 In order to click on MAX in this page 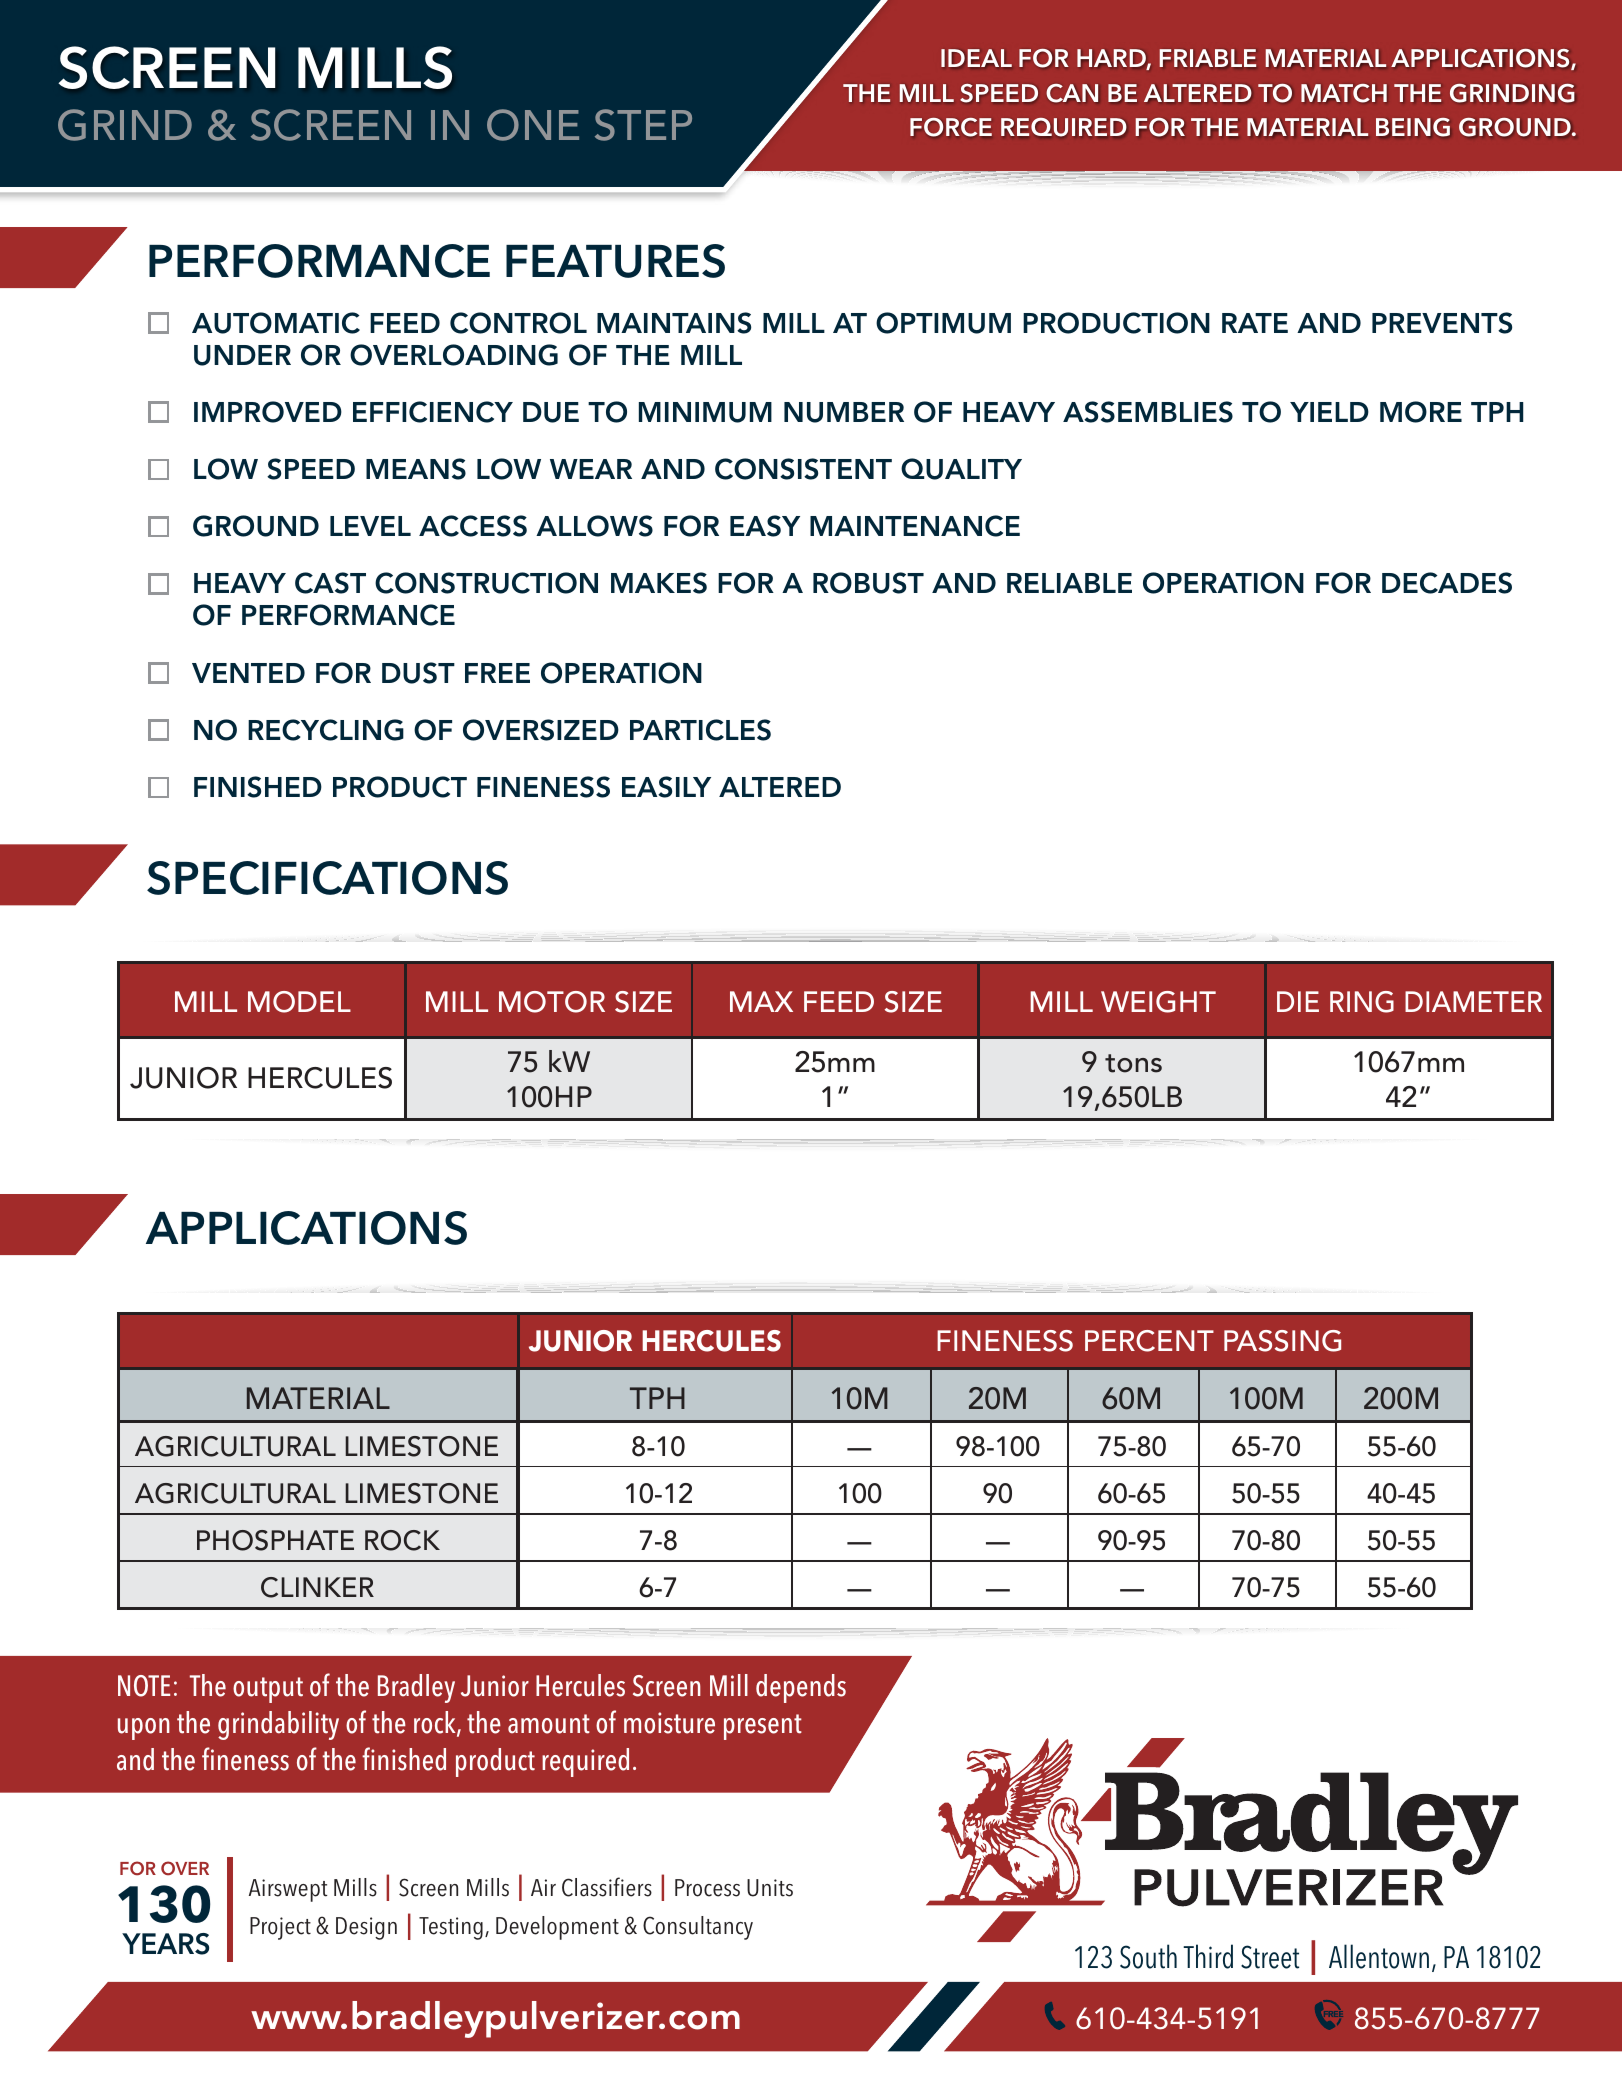, I will do `click(761, 1001)`.
